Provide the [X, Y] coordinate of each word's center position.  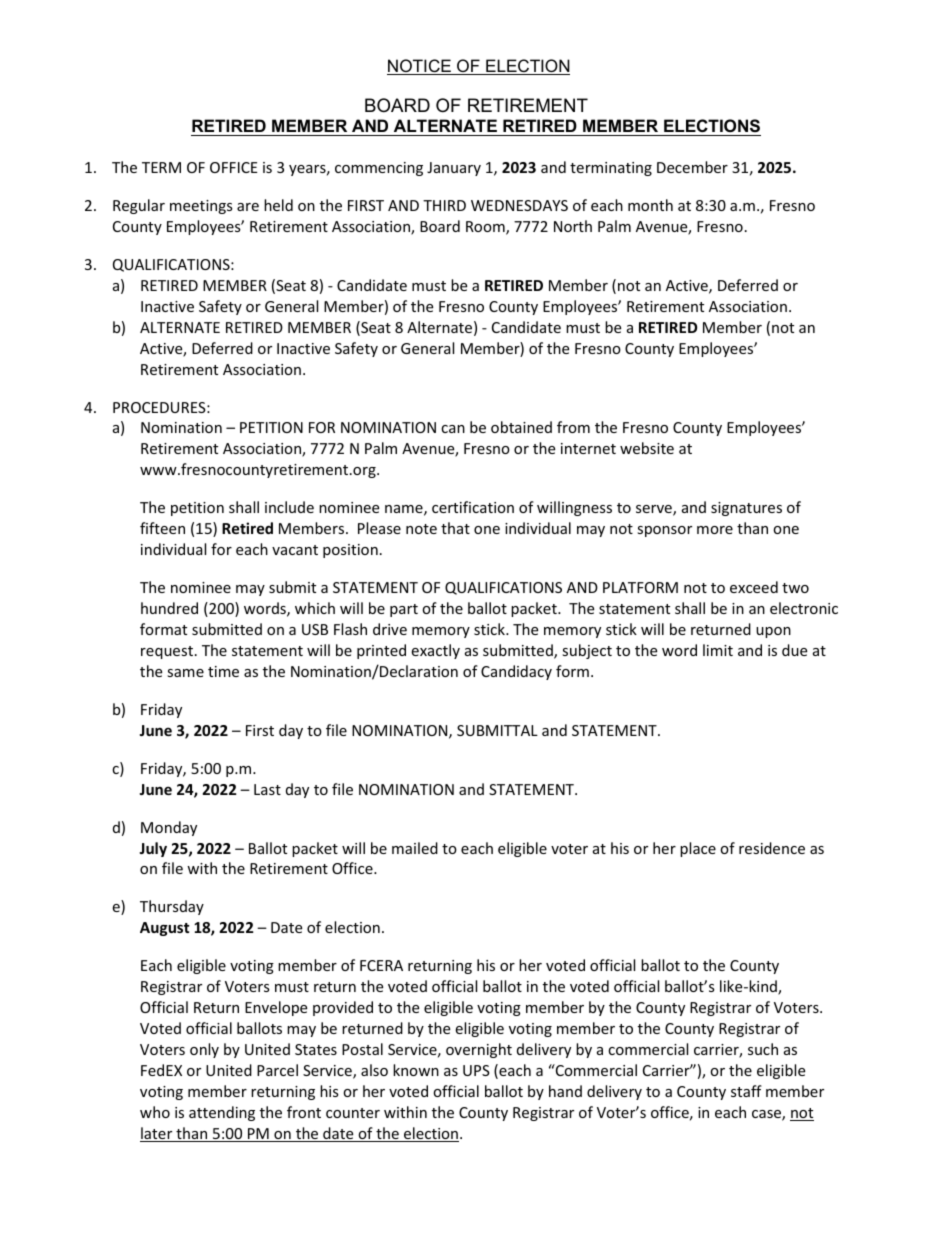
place [698, 849]
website [647, 448]
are [248, 207]
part [404, 610]
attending [222, 1113]
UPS [476, 1070]
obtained [521, 427]
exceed [754, 587]
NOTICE [420, 67]
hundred [169, 608]
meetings [201, 207]
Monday [169, 828]
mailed [415, 848]
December [692, 167]
